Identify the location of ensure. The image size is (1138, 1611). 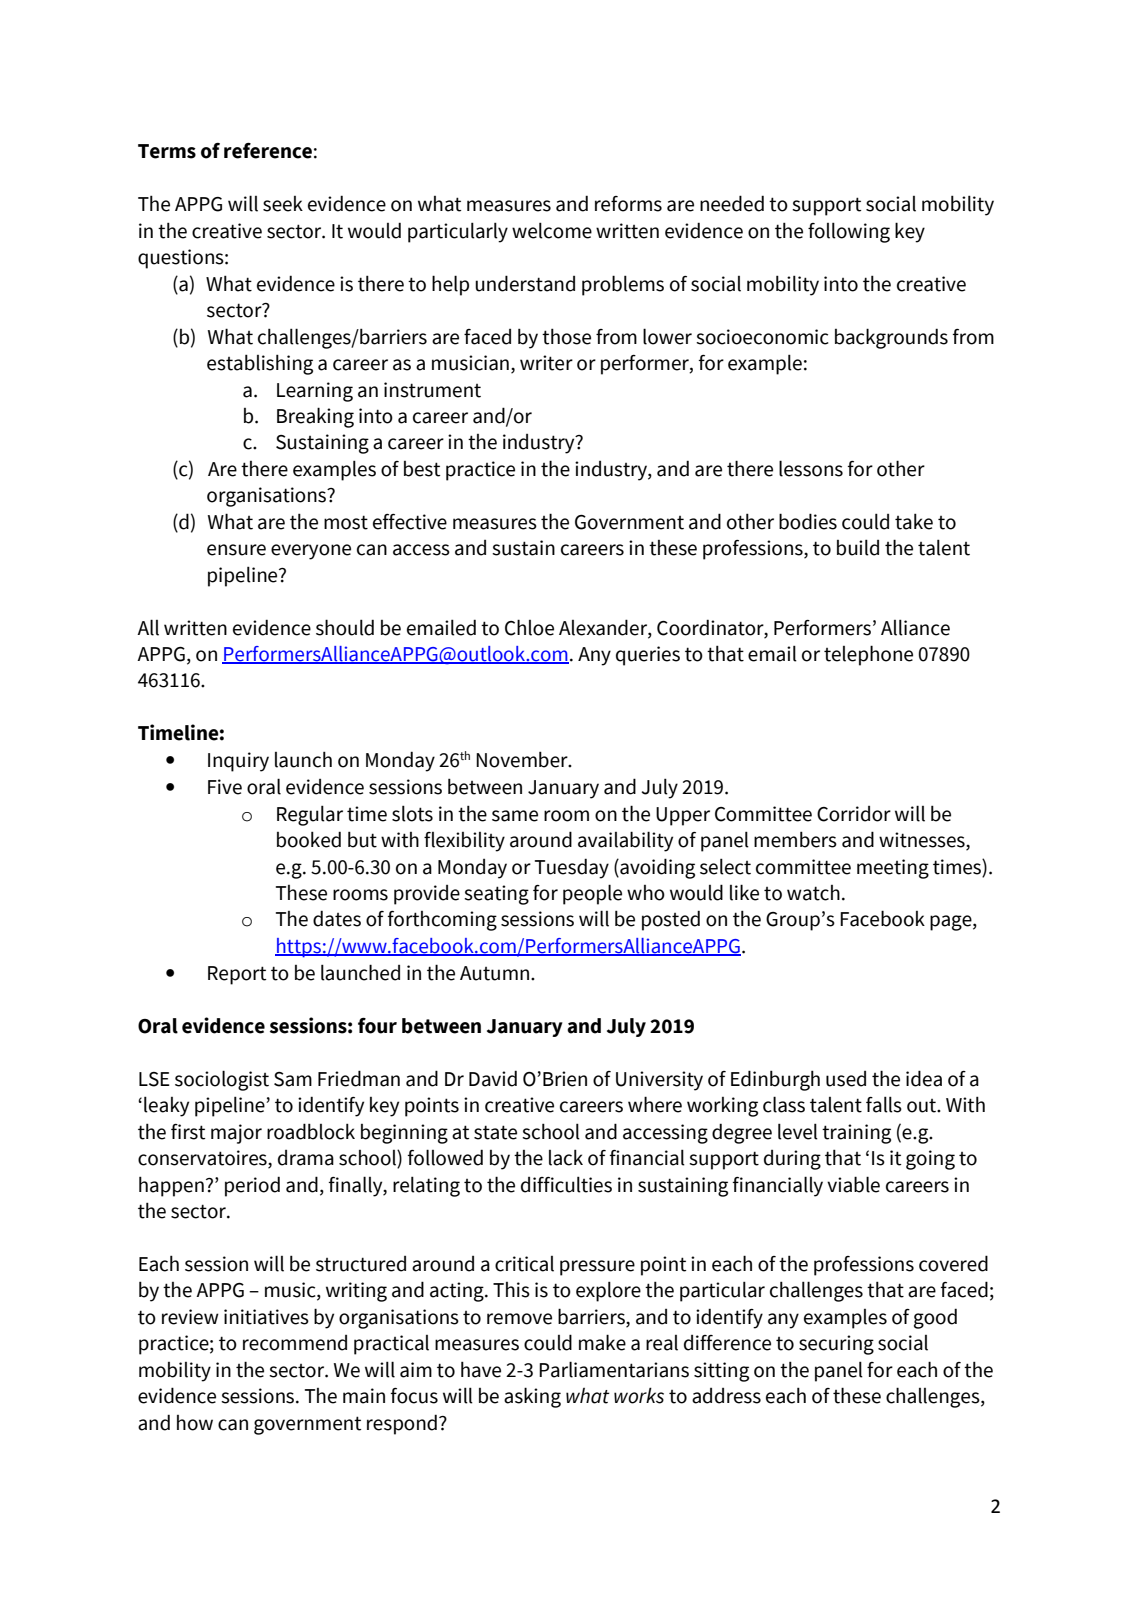
(236, 550).
